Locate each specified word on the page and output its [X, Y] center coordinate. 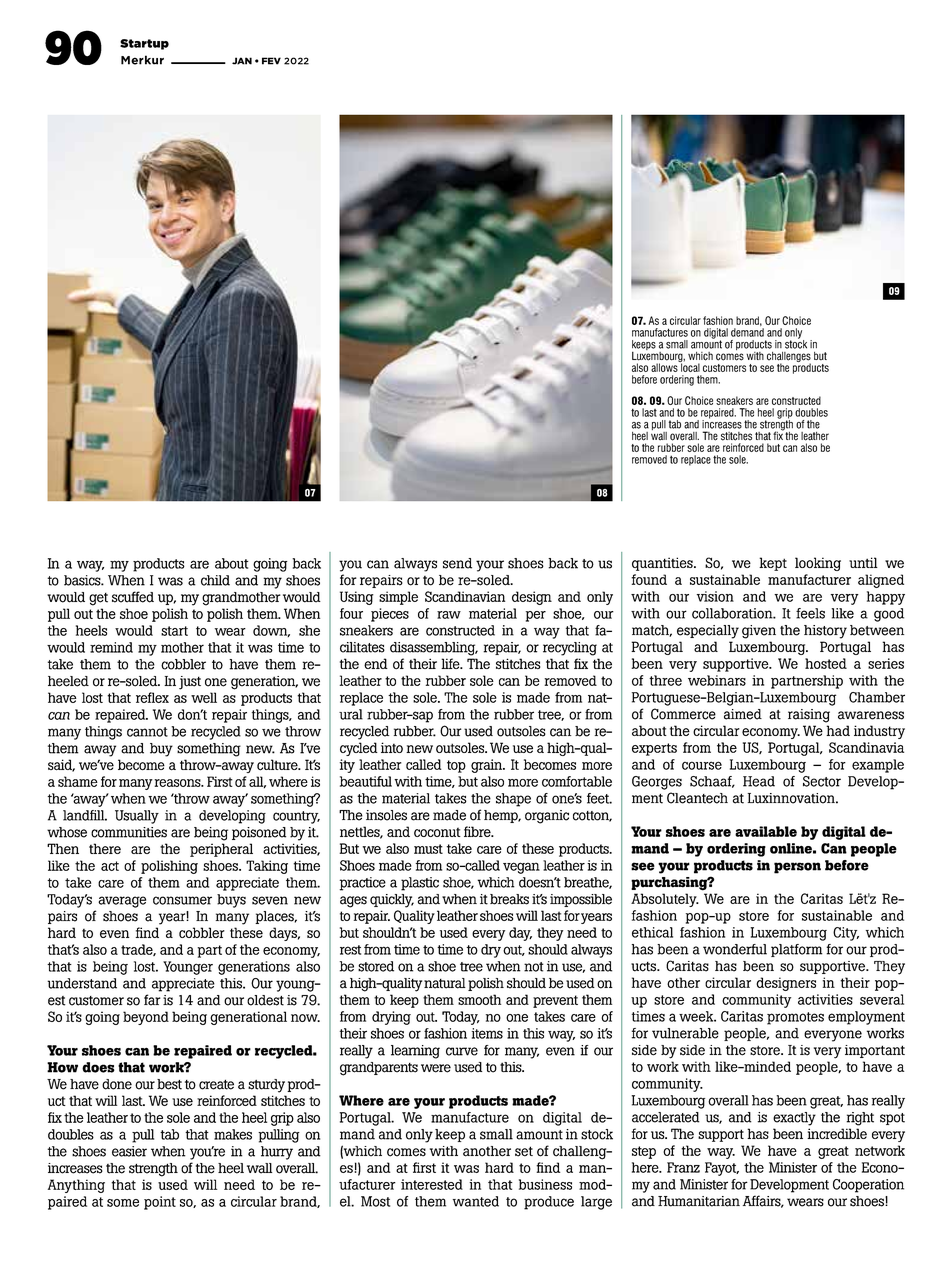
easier [129, 1151]
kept [773, 564]
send [457, 563]
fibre [478, 831]
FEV [271, 61]
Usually [137, 817]
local [689, 366]
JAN [242, 61]
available [766, 831]
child [215, 580]
